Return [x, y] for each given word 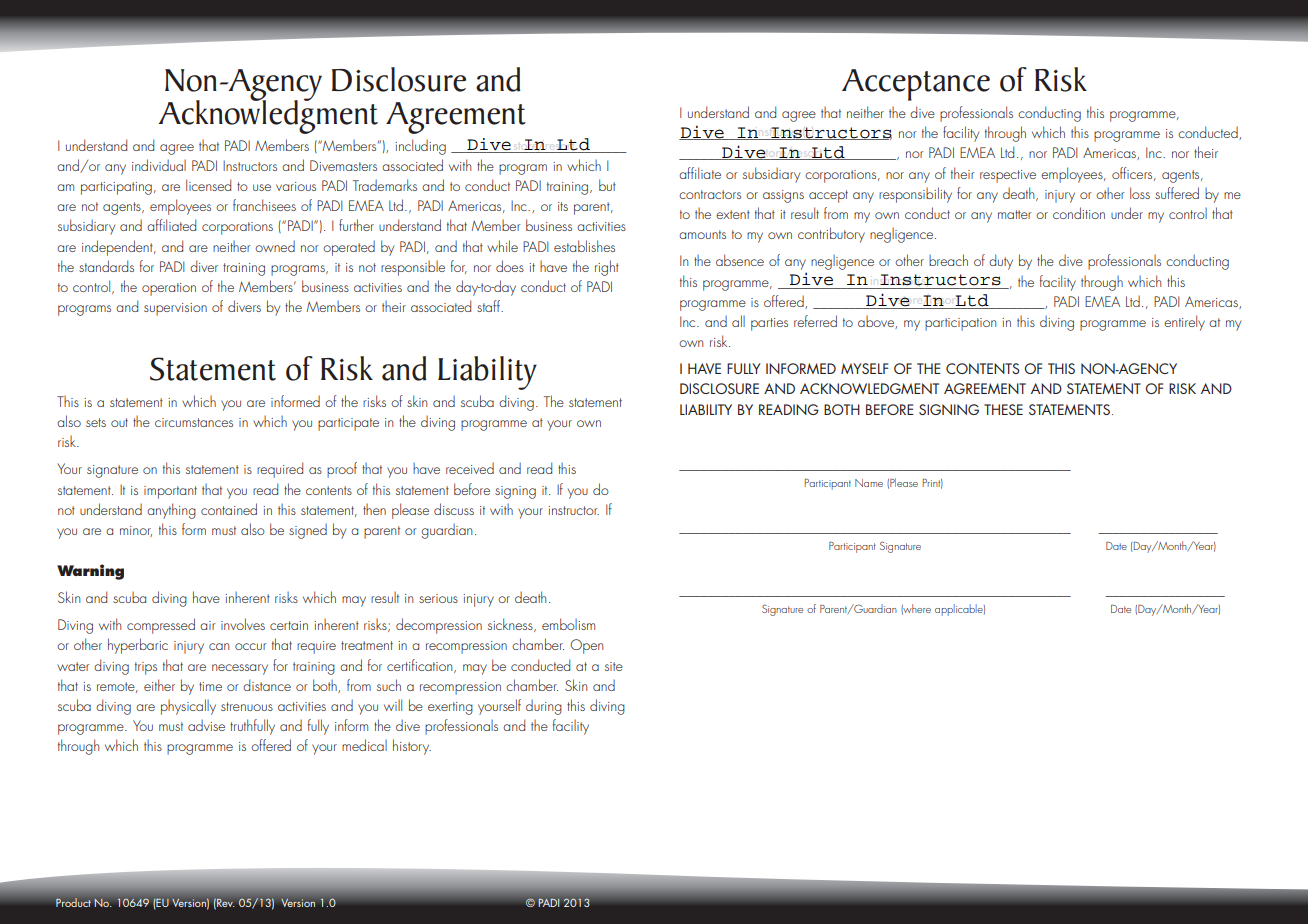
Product [73, 902]
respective [1008, 176]
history [412, 747]
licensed [208, 185]
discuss [454, 509]
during [544, 707]
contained [229, 509]
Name [869, 483]
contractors [710, 194]
